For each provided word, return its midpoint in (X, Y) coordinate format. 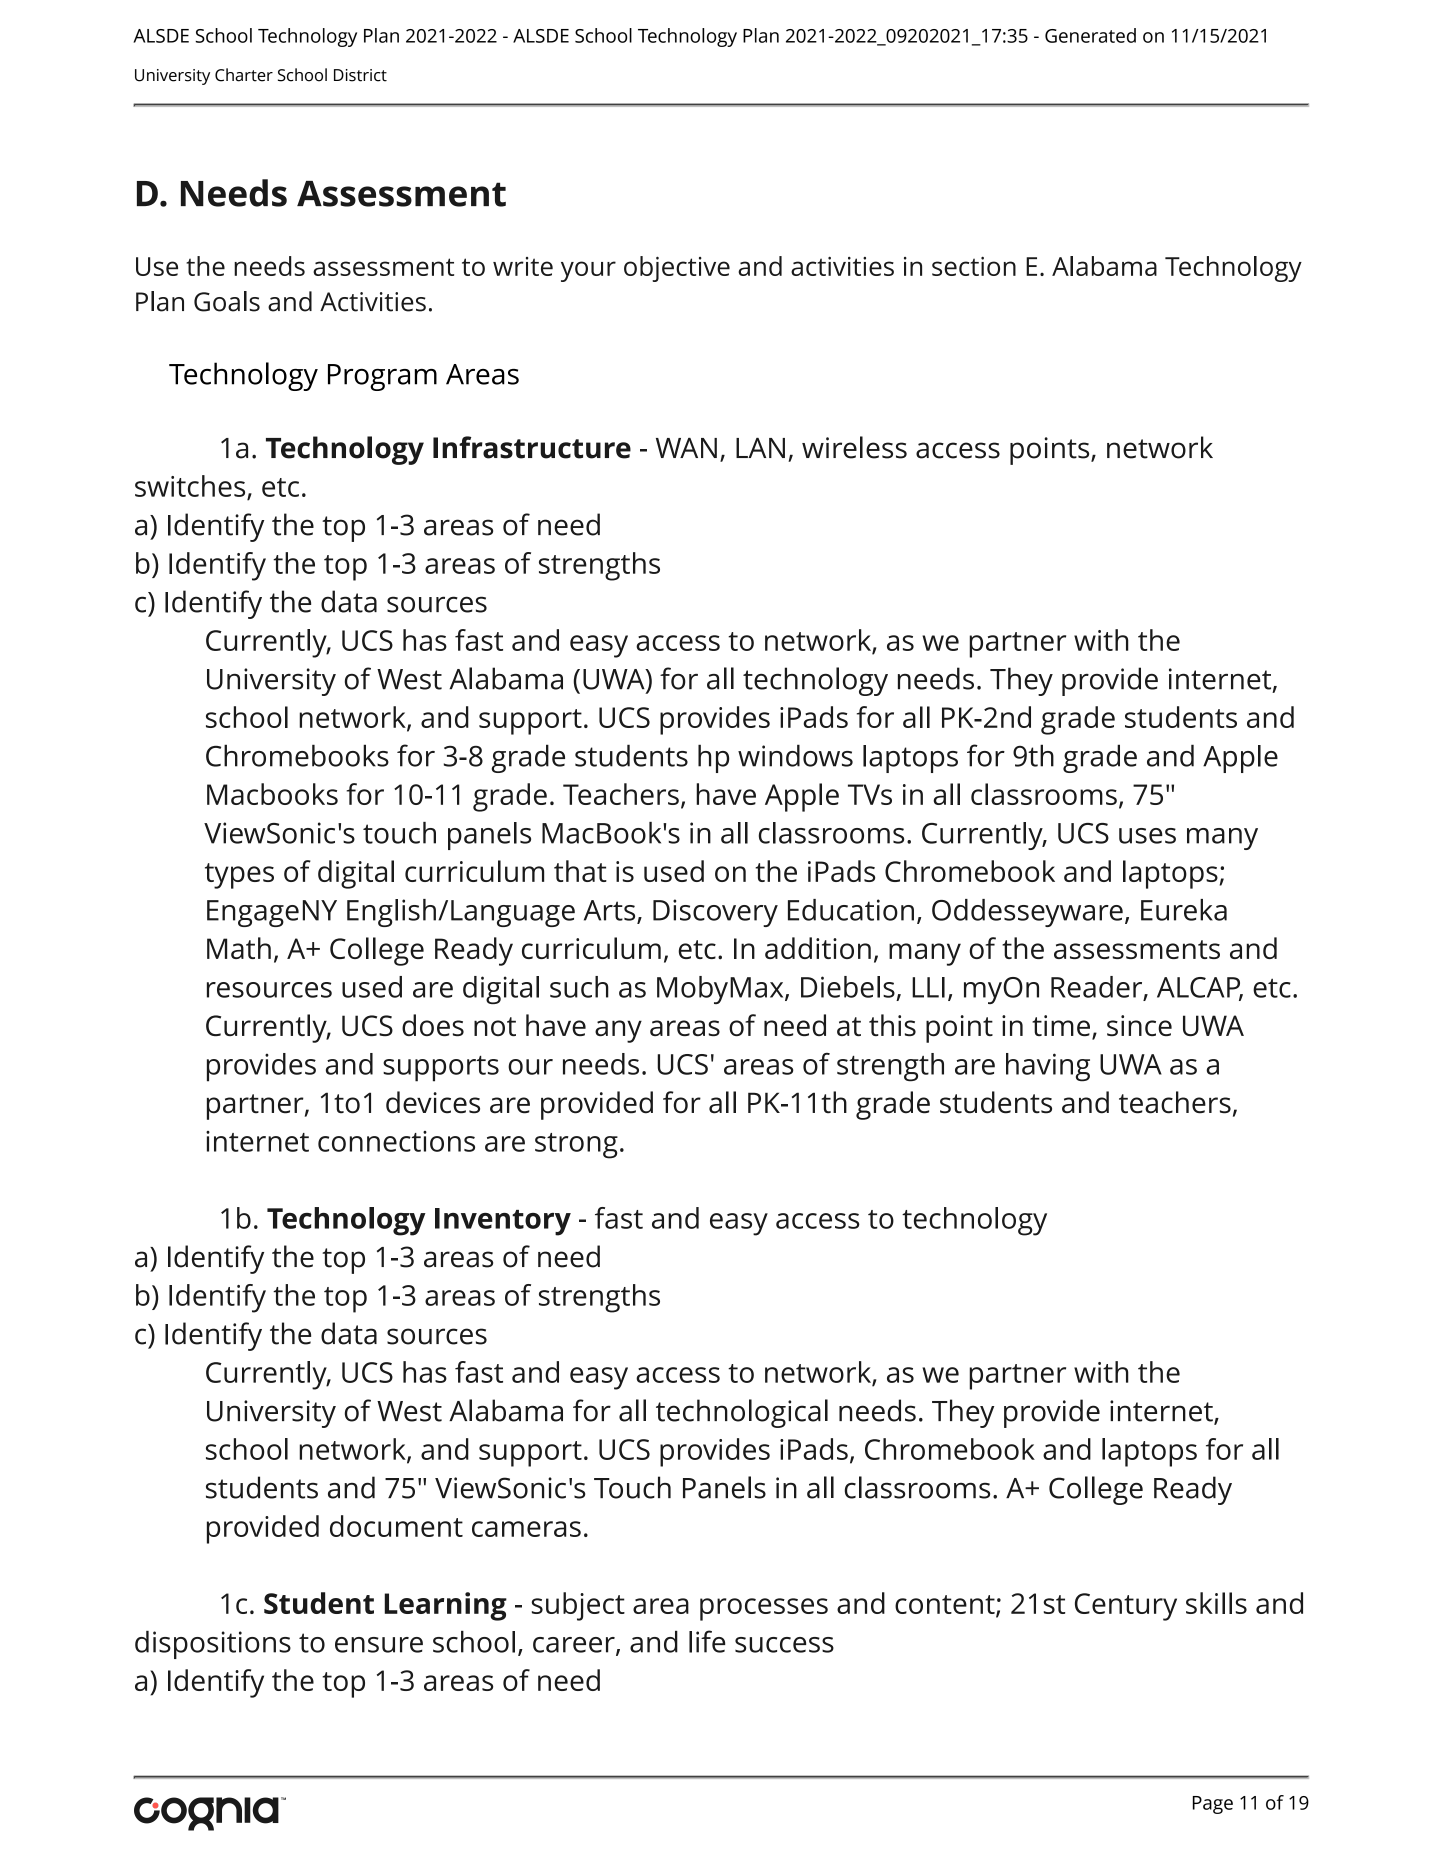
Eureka (1184, 910)
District (360, 75)
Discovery (715, 913)
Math (239, 948)
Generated (1090, 35)
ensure (379, 1645)
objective (677, 269)
